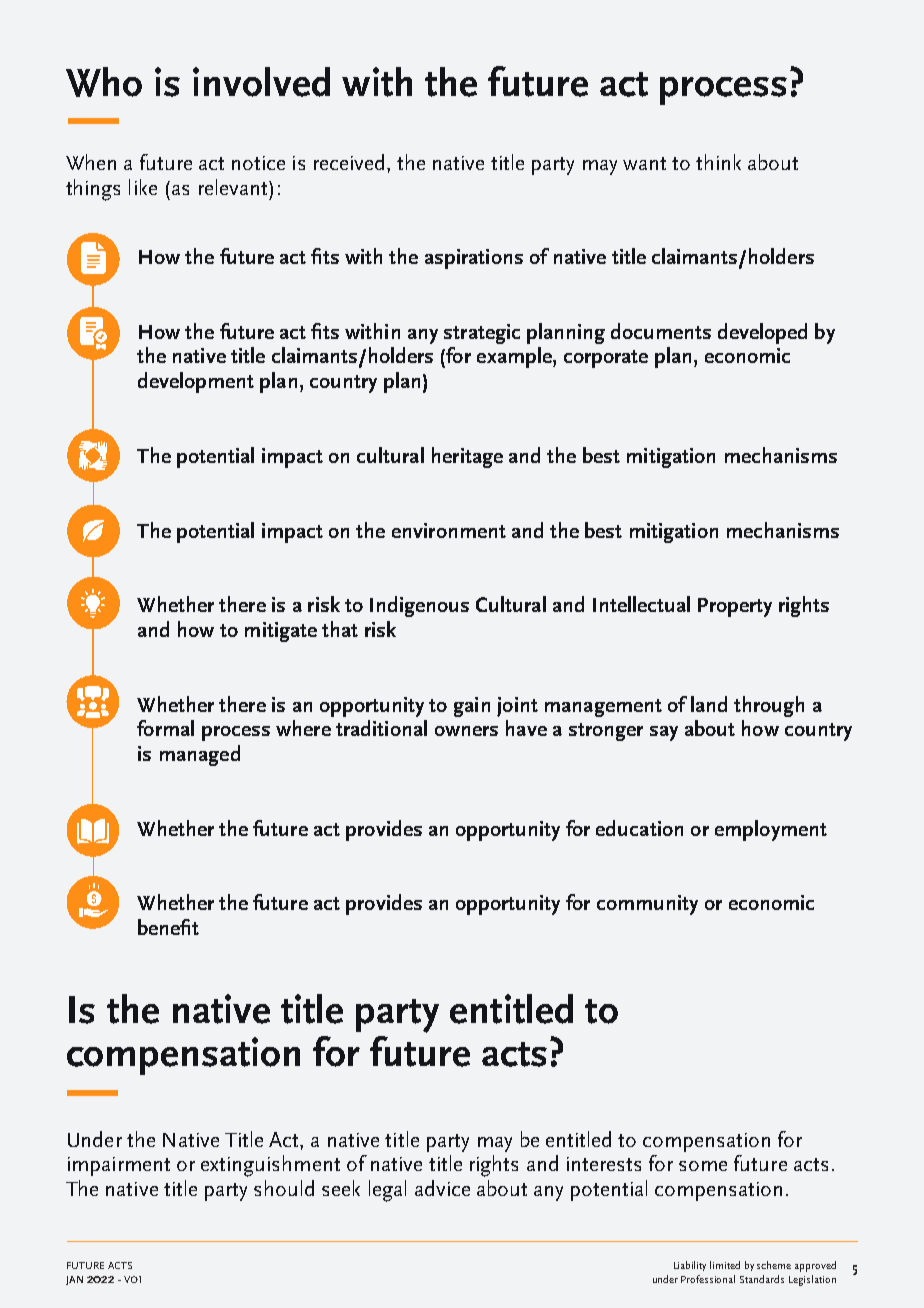 The height and width of the document is (1308, 924). I want to click on formal, so click(165, 728).
